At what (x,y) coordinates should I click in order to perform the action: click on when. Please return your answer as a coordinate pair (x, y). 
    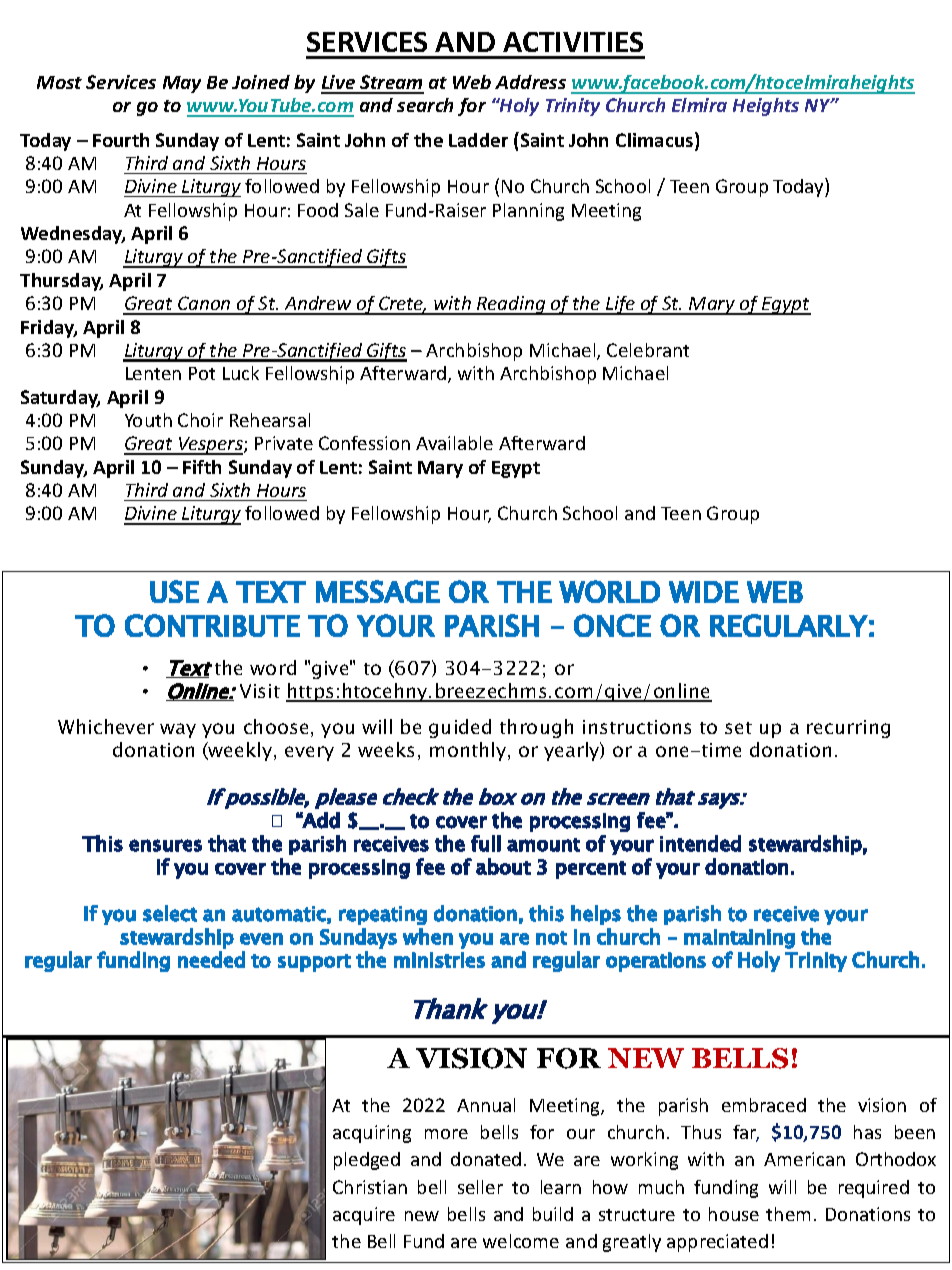
    Looking at the image, I should click on (428, 936).
